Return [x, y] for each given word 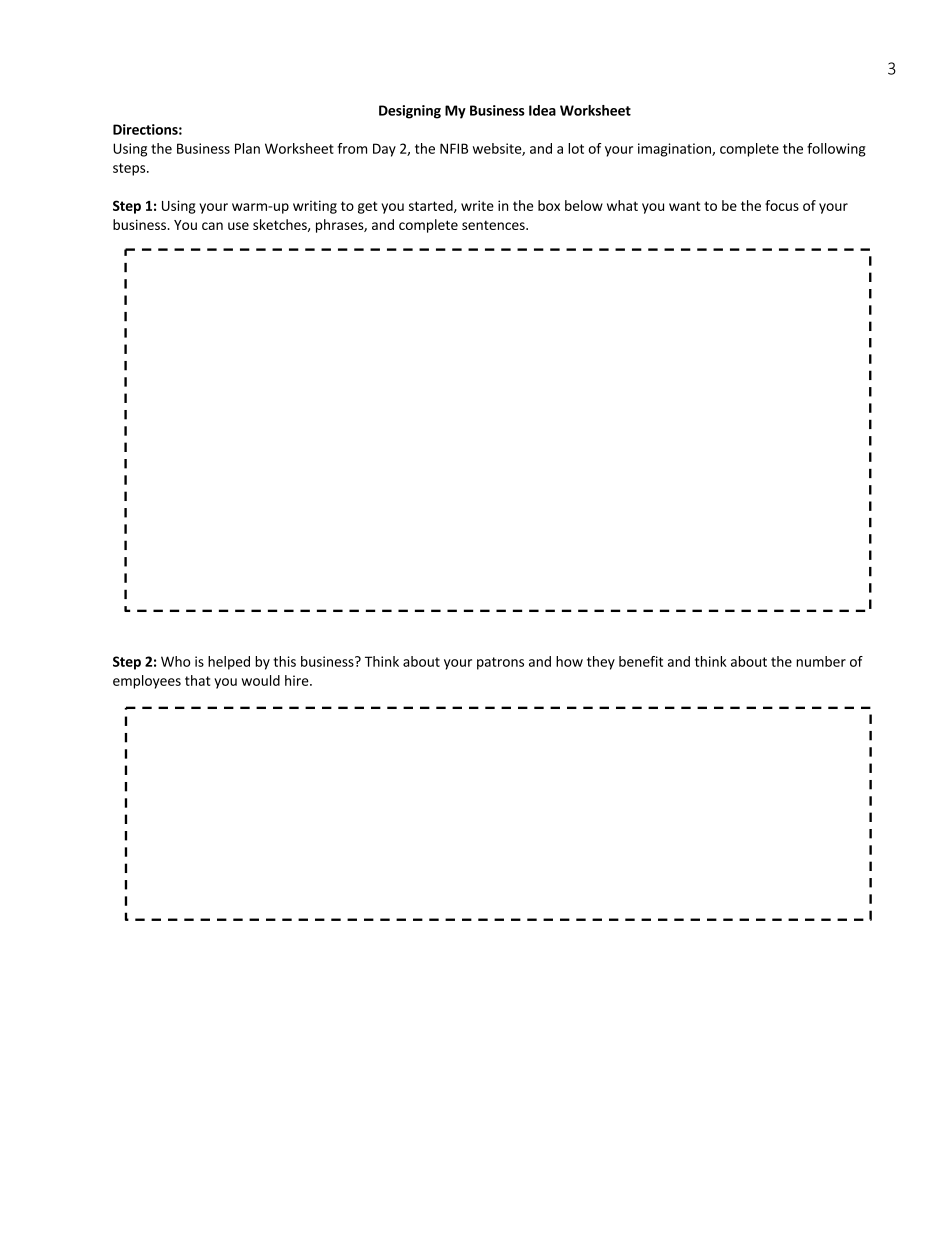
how [569, 661]
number [821, 661]
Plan [247, 148]
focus [782, 205]
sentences [494, 225]
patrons [500, 663]
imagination [675, 150]
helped [229, 663]
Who [175, 661]
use [238, 226]
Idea [542, 110]
